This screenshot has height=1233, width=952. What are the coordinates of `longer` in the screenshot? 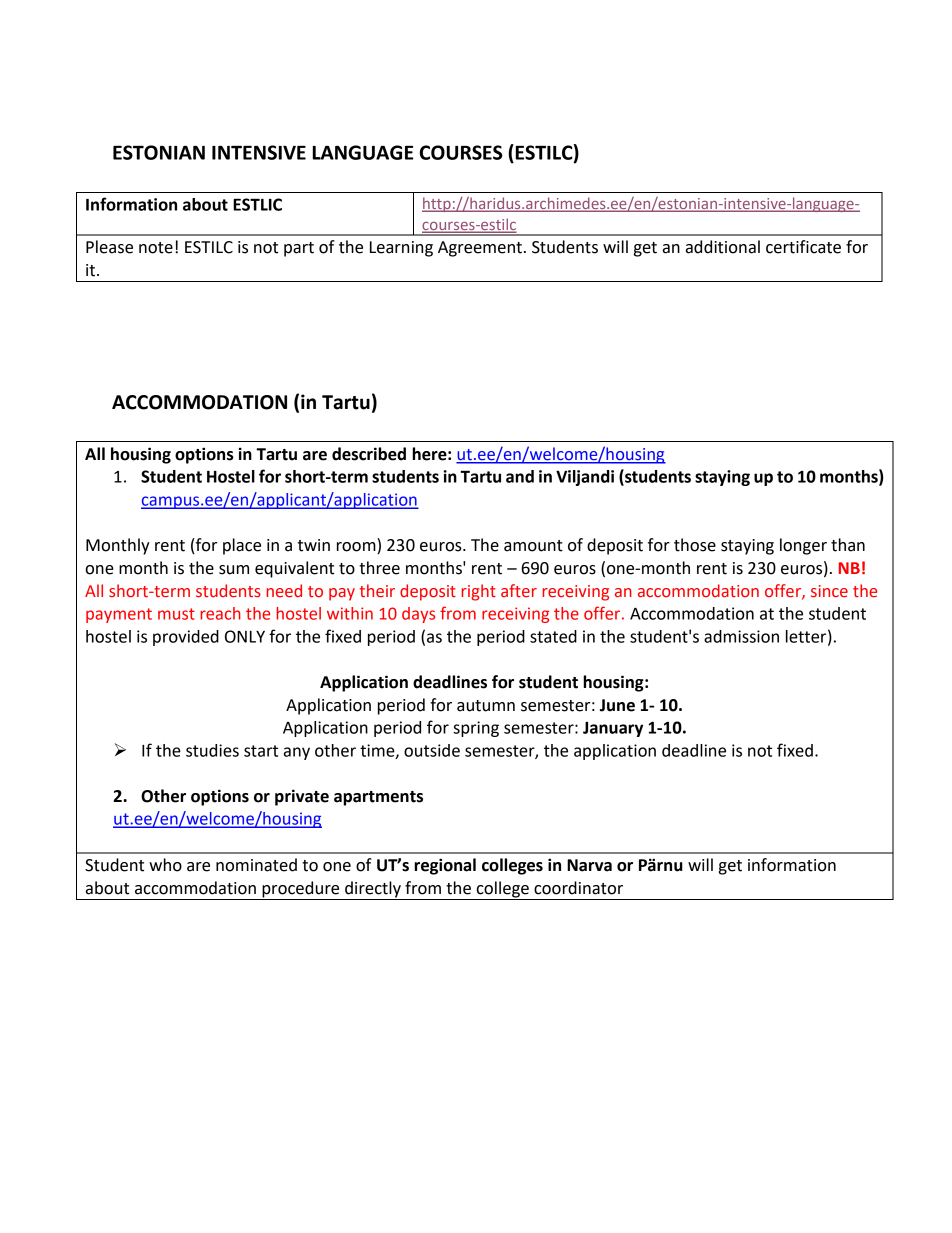 It's located at (803, 546).
